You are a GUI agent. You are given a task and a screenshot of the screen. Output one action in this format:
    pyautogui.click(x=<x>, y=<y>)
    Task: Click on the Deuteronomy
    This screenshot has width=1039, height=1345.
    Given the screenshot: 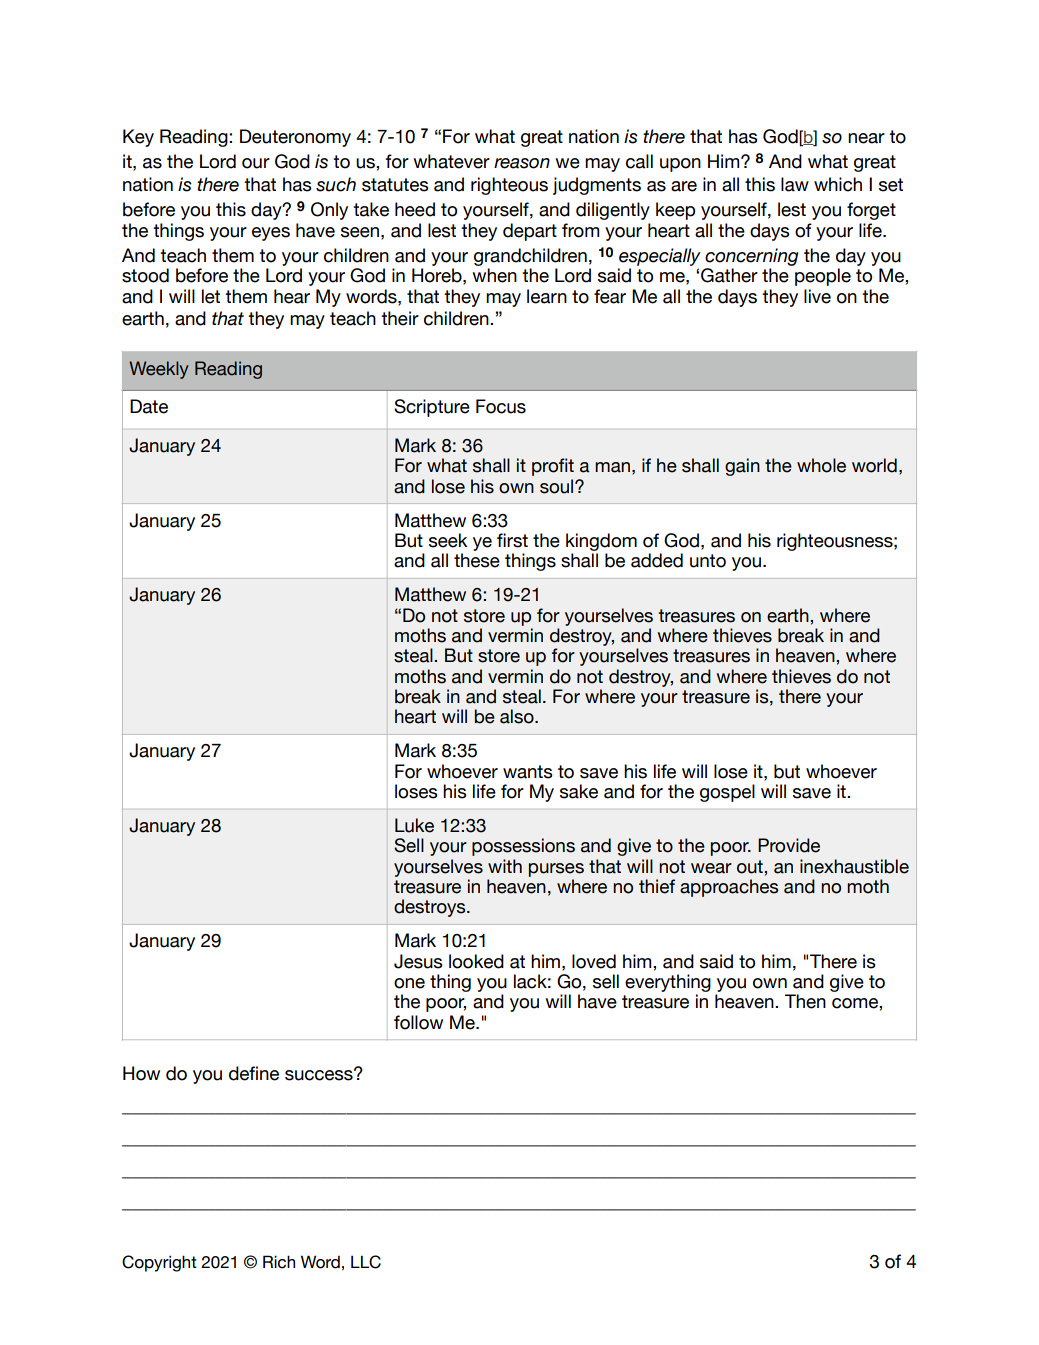 What is the action you would take?
    pyautogui.click(x=295, y=138)
